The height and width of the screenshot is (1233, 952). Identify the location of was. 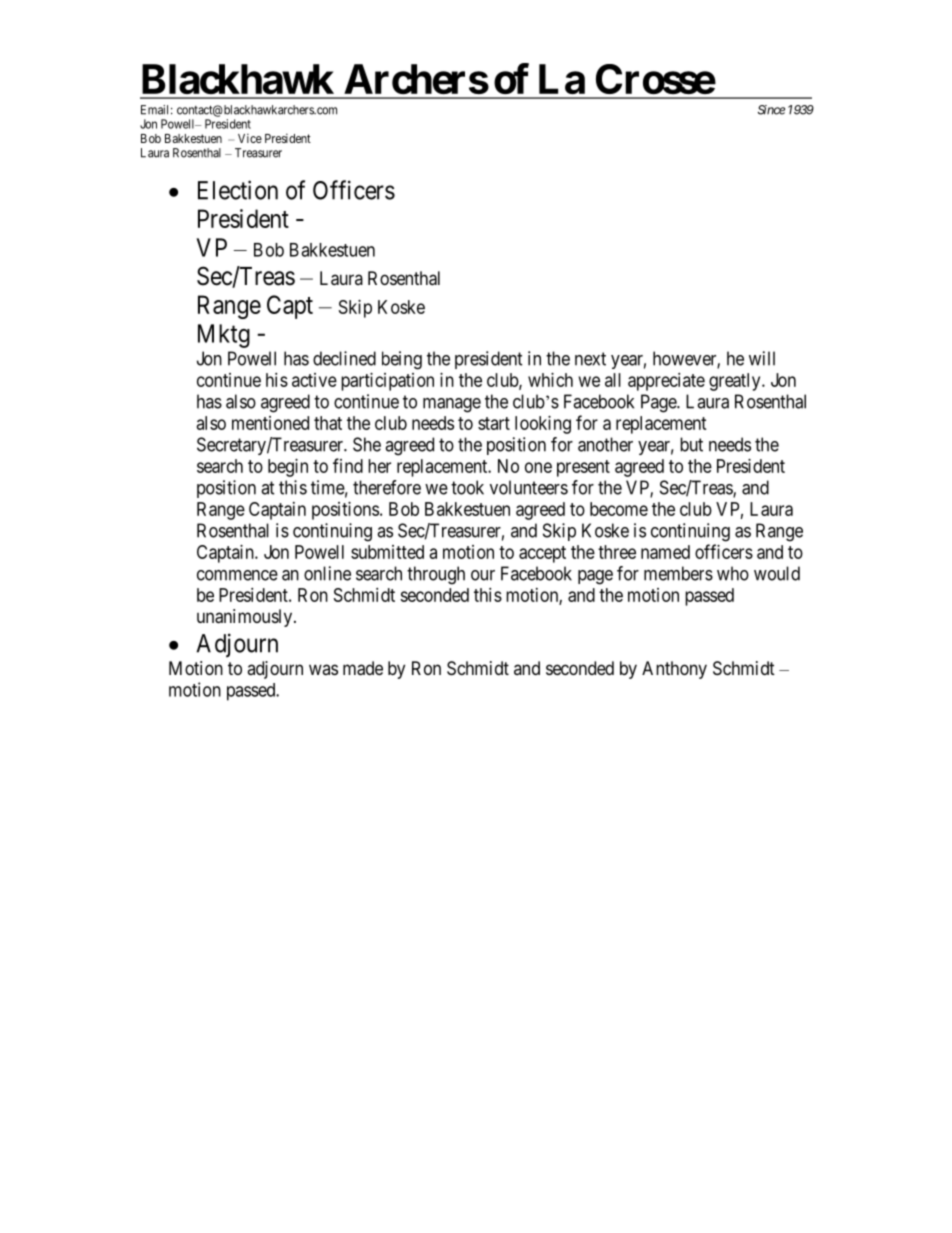
(323, 669).
